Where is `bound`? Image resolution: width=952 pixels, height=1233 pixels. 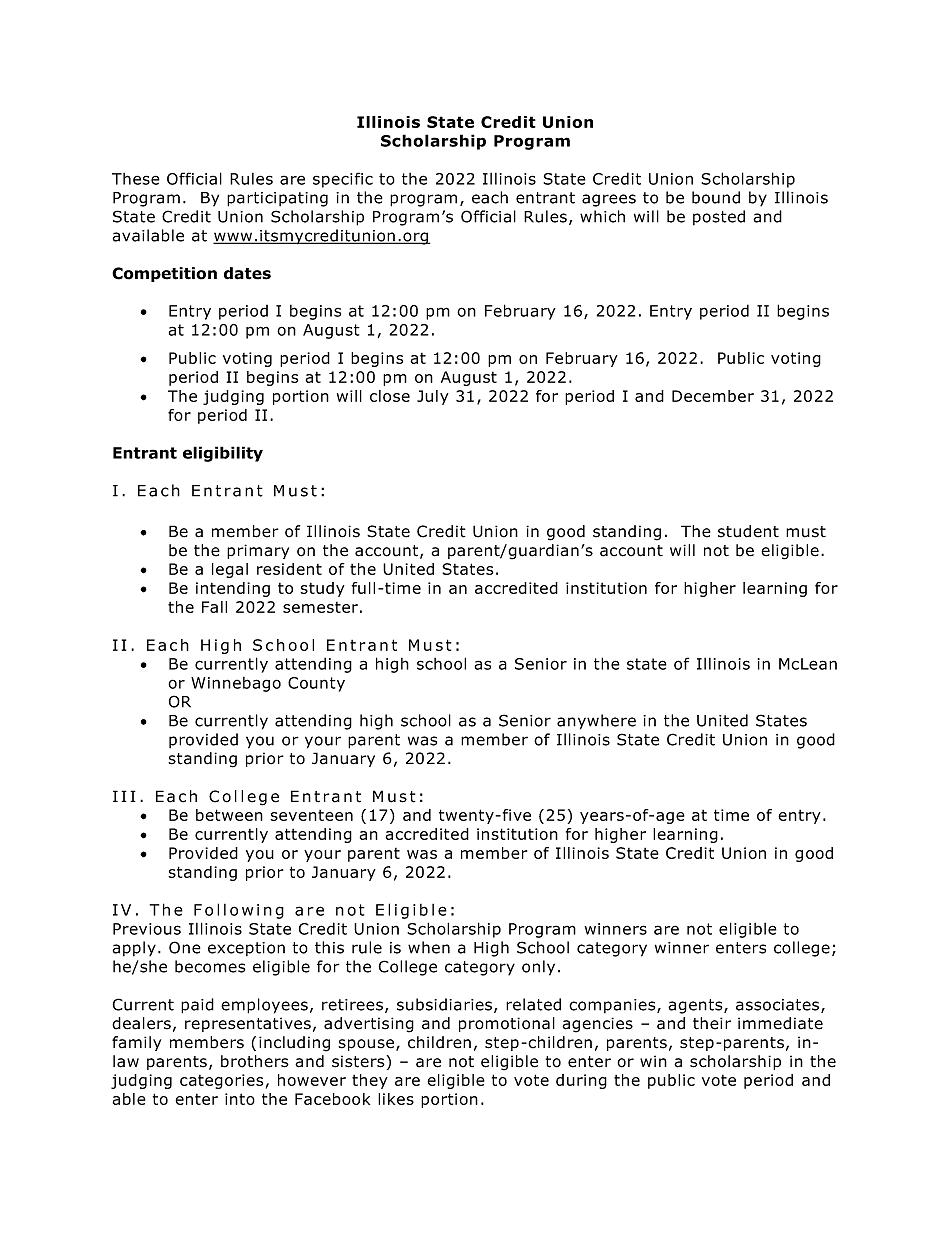
bound is located at coordinates (716, 197).
